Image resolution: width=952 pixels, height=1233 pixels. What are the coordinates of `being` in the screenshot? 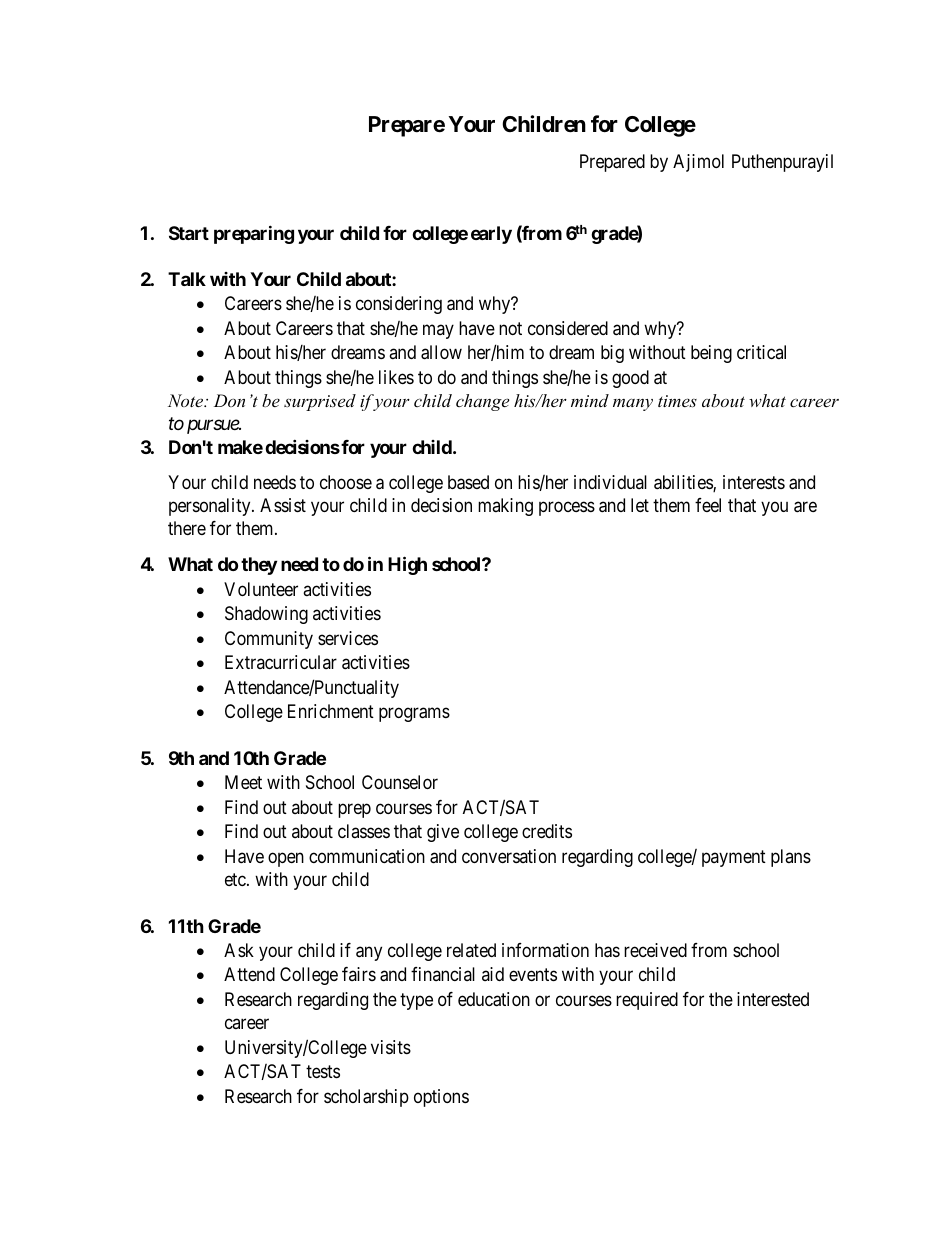 It's located at (711, 354).
